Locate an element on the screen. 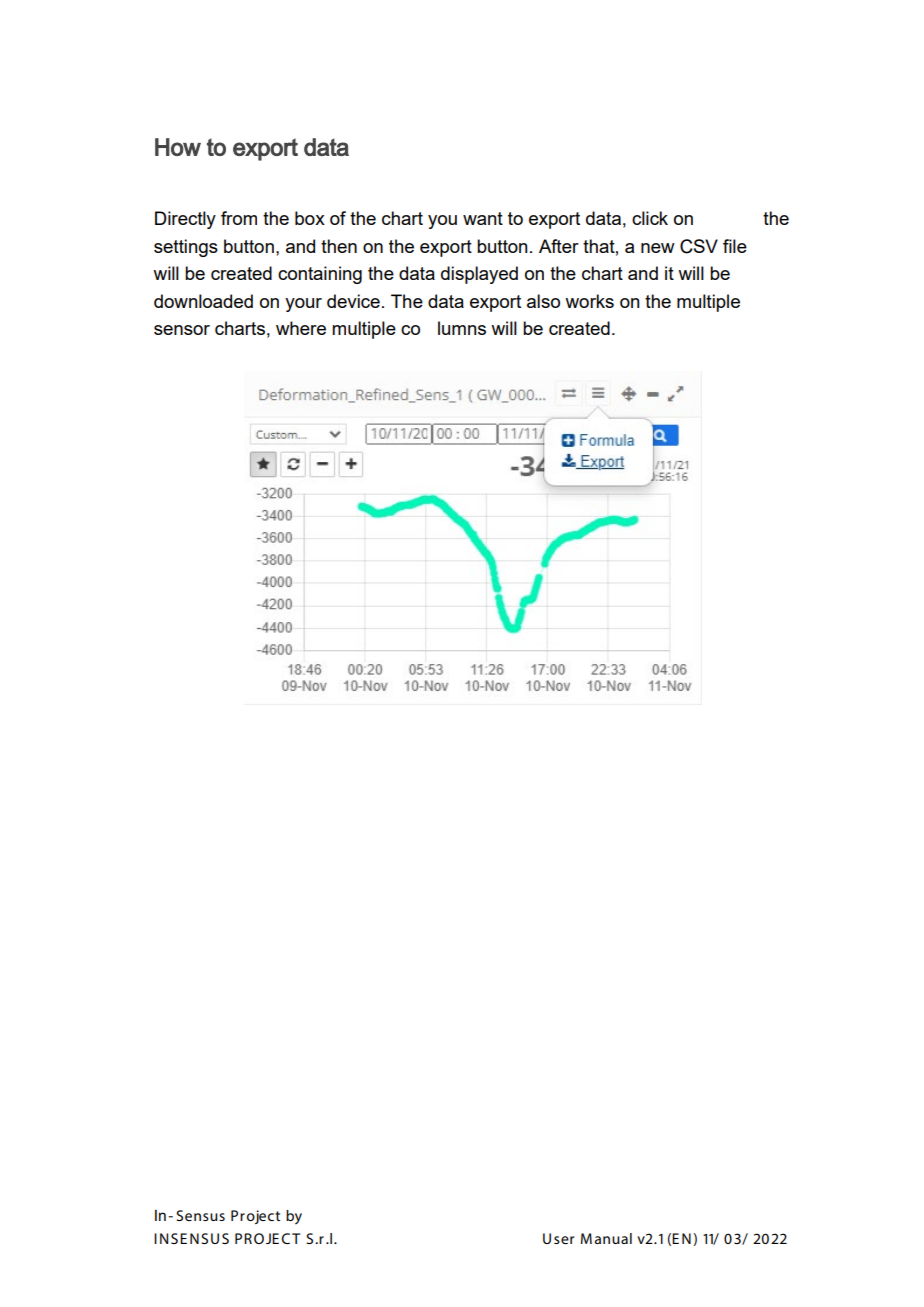 The height and width of the screenshot is (1307, 924). ser is located at coordinates (564, 1240).
